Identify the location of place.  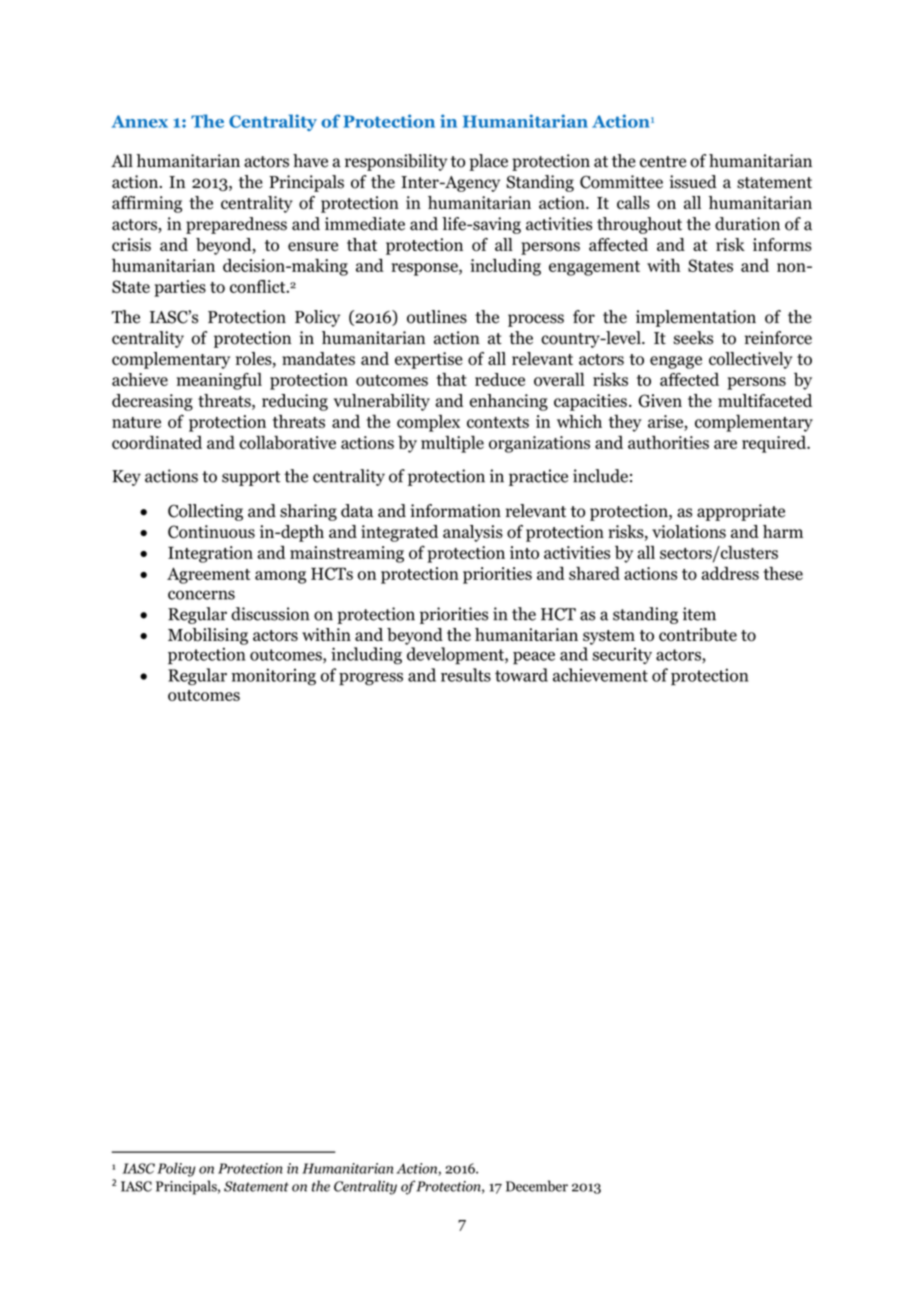
(488, 162).
